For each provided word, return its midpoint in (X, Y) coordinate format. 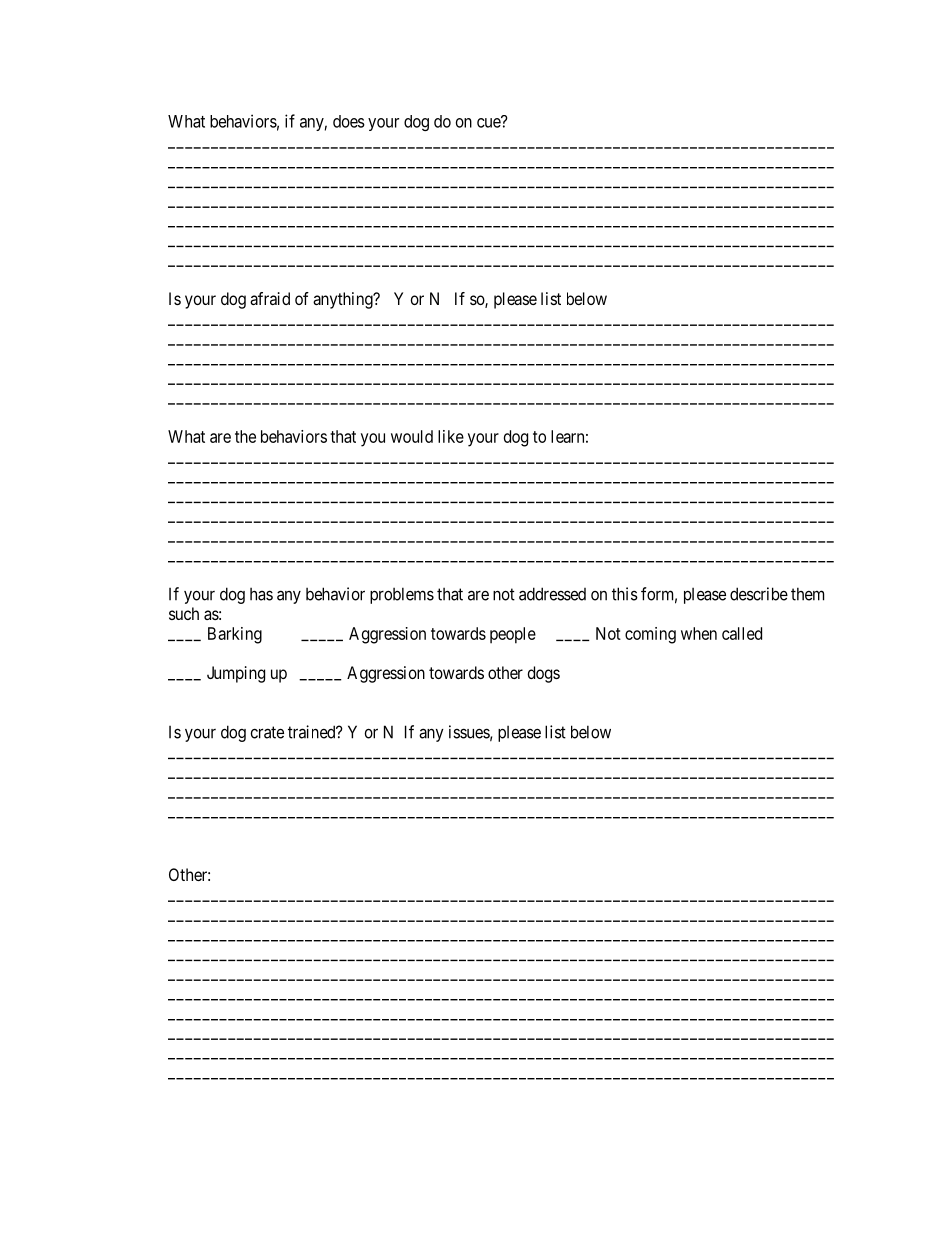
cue (489, 122)
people (513, 635)
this (625, 594)
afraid (270, 298)
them (807, 594)
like (451, 436)
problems (402, 595)
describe (759, 594)
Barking (235, 635)
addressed (552, 594)
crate (267, 732)
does (349, 121)
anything (344, 300)
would (412, 436)
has (261, 594)
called (742, 633)
